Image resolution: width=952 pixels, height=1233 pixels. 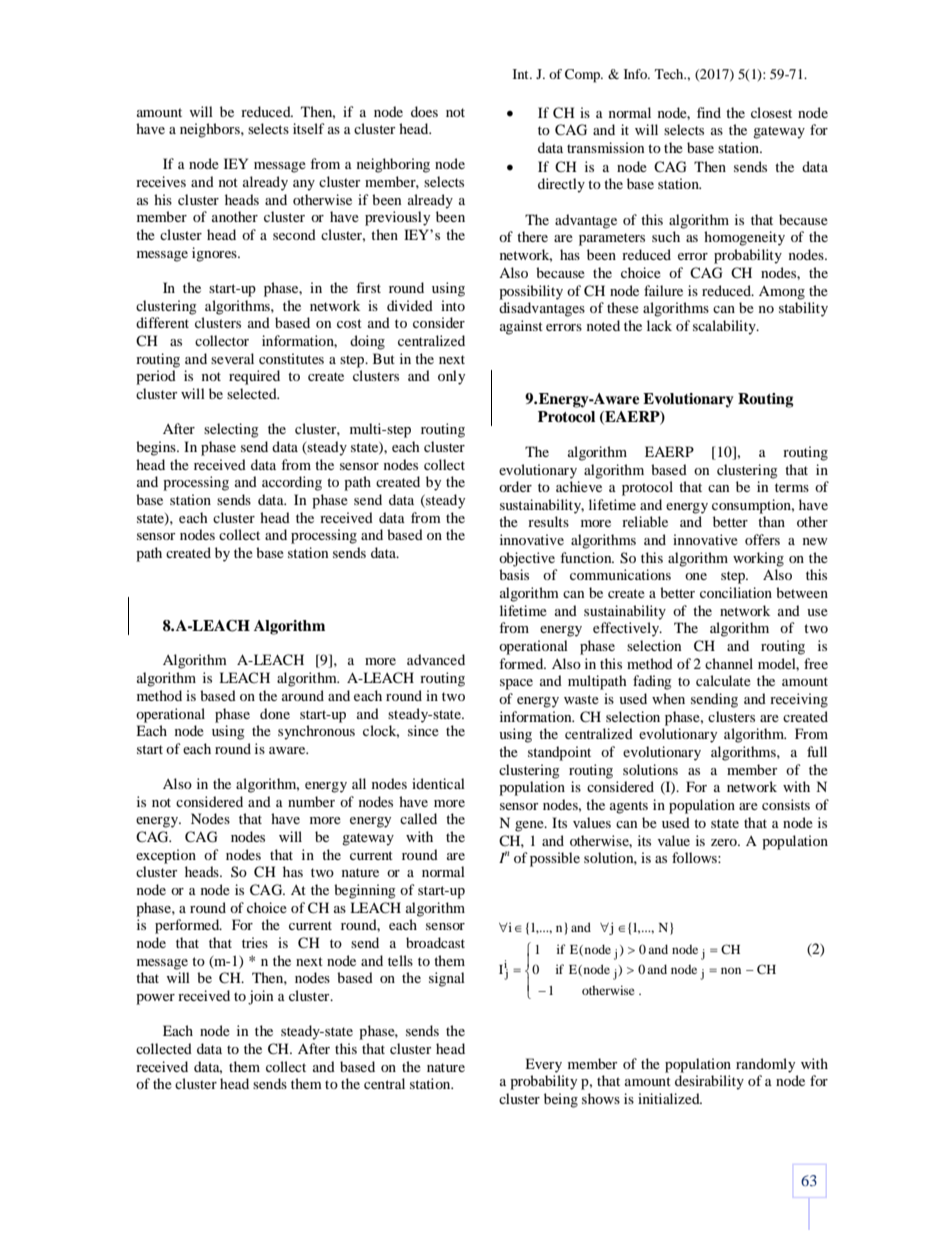 What do you see at coordinates (309, 128) in the page?
I see `itself` at bounding box center [309, 128].
